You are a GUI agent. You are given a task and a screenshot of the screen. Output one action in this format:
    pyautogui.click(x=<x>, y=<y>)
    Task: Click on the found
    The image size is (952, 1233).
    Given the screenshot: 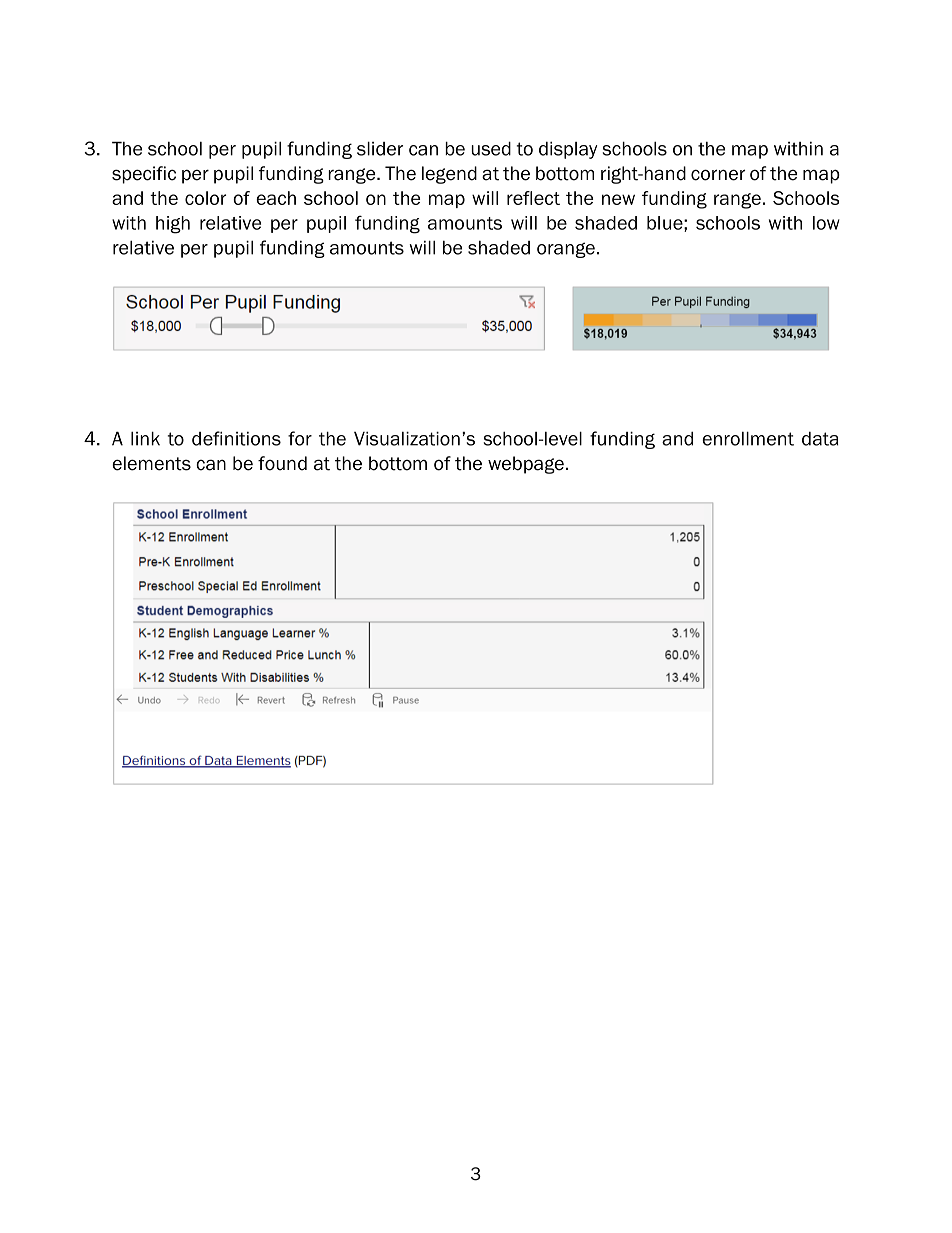 What is the action you would take?
    pyautogui.click(x=282, y=463)
